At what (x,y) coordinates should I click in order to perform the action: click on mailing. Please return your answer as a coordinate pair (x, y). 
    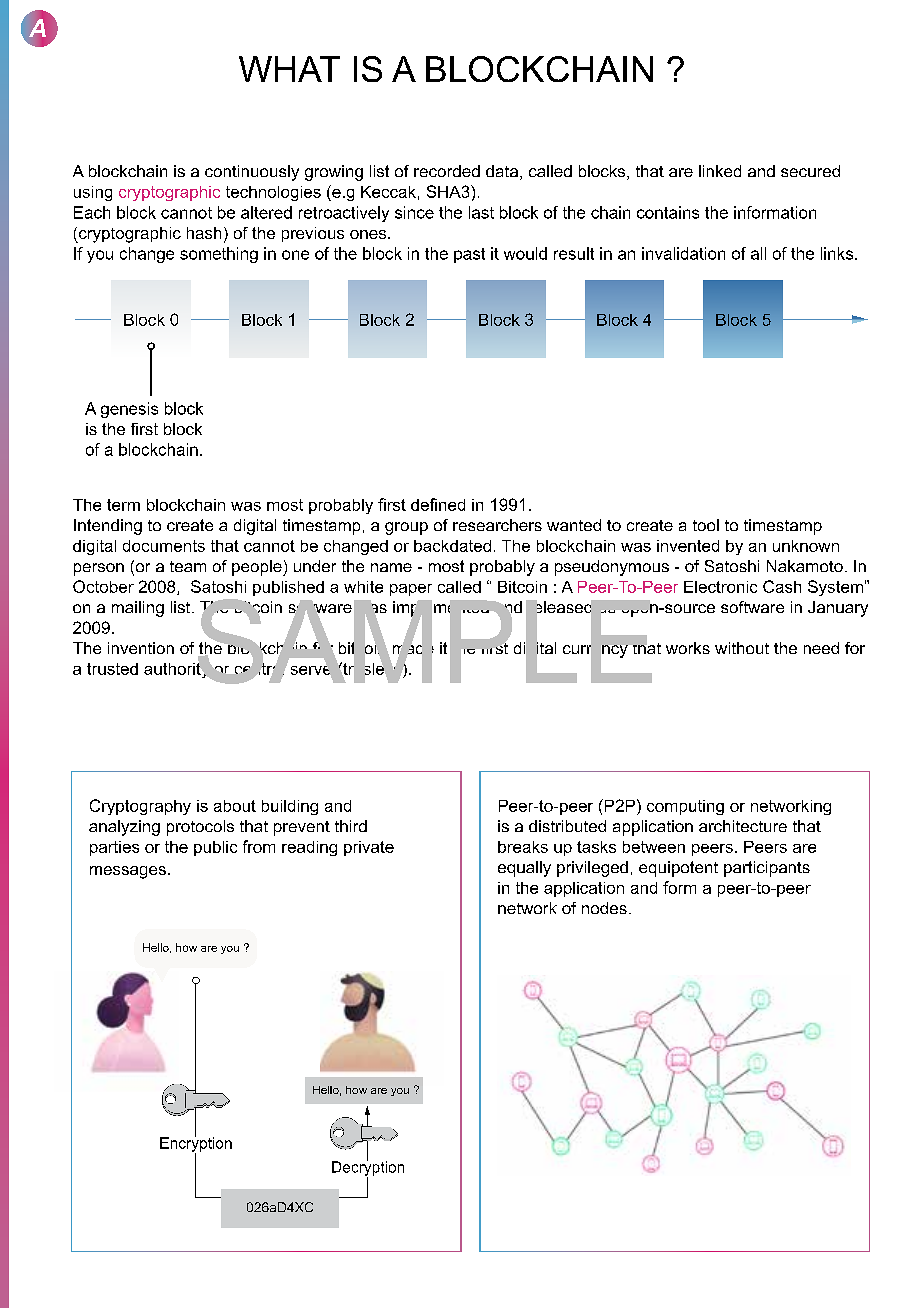
    Looking at the image, I should click on (138, 609).
